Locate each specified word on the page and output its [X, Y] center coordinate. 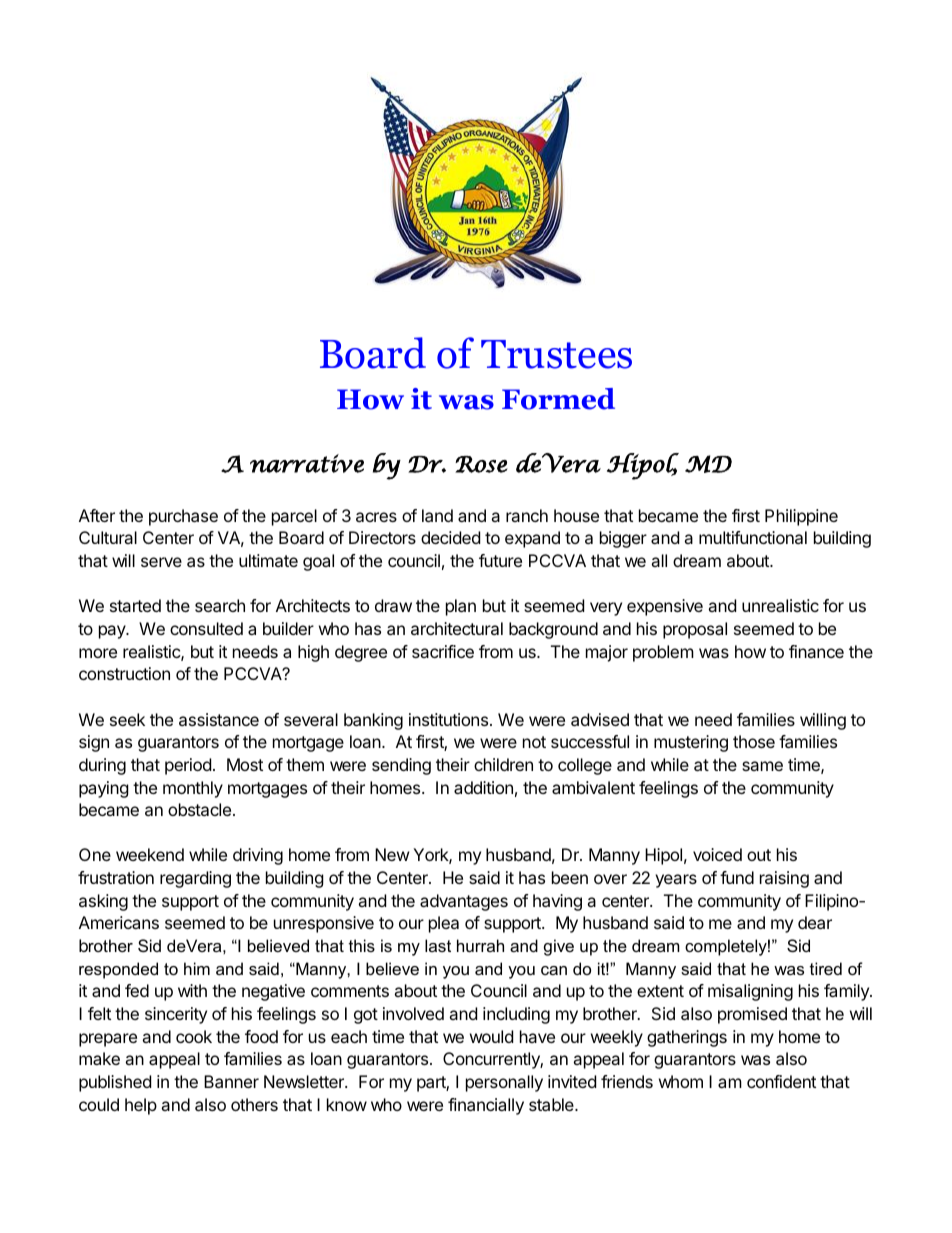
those [754, 741]
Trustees [556, 354]
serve [161, 562]
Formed [558, 399]
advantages [464, 902]
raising [784, 879]
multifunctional [753, 537]
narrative [307, 463]
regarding [195, 879]
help [141, 1106]
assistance [219, 719]
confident [781, 1081]
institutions [448, 719]
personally [504, 1083]
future [500, 560]
